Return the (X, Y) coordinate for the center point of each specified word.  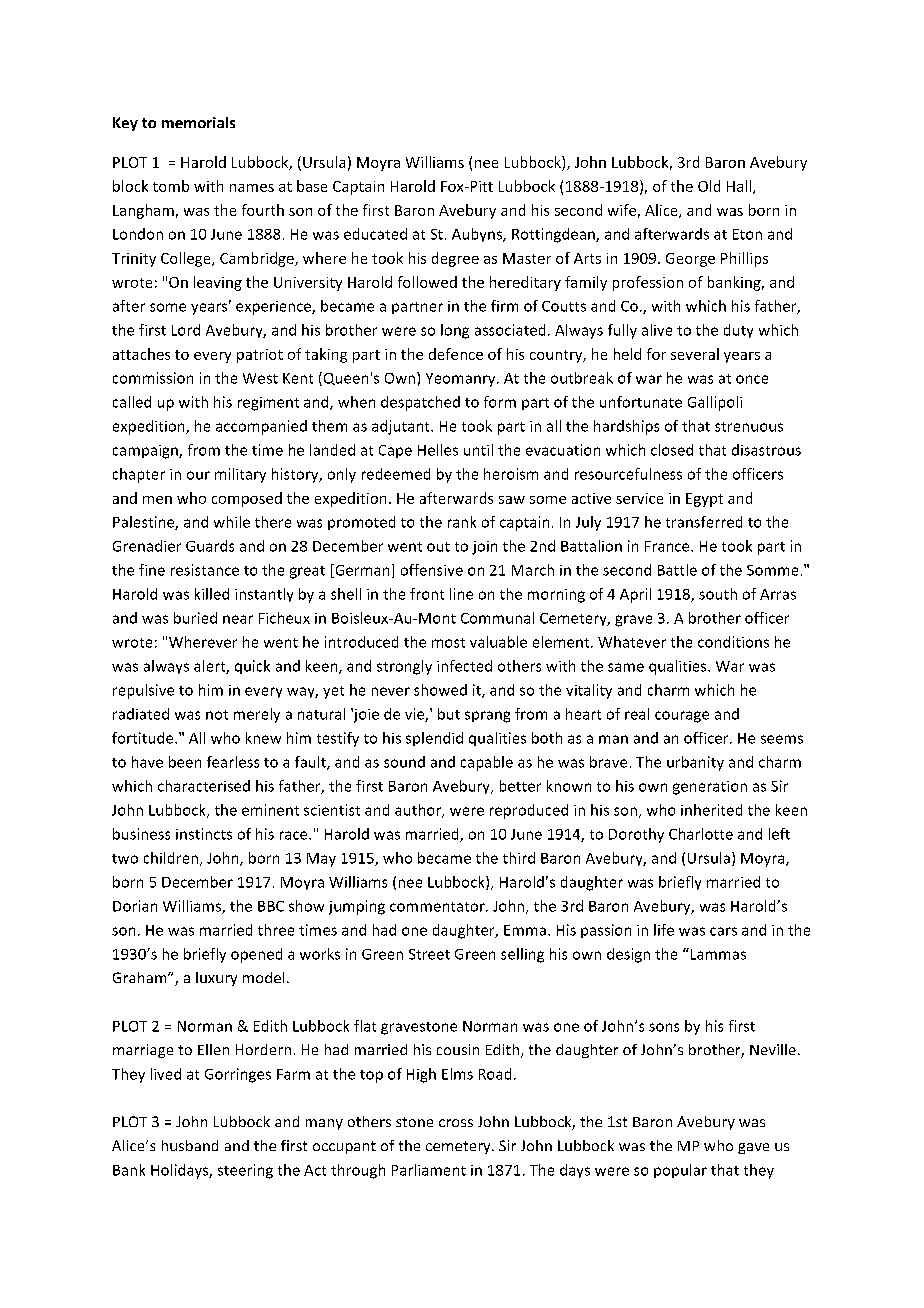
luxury (216, 979)
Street (429, 954)
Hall (739, 186)
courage (682, 717)
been (185, 762)
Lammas (717, 954)
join (484, 548)
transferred (704, 522)
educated (375, 234)
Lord (186, 330)
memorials (198, 122)
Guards (210, 546)
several (695, 354)
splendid (434, 739)
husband (190, 1145)
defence (456, 354)
